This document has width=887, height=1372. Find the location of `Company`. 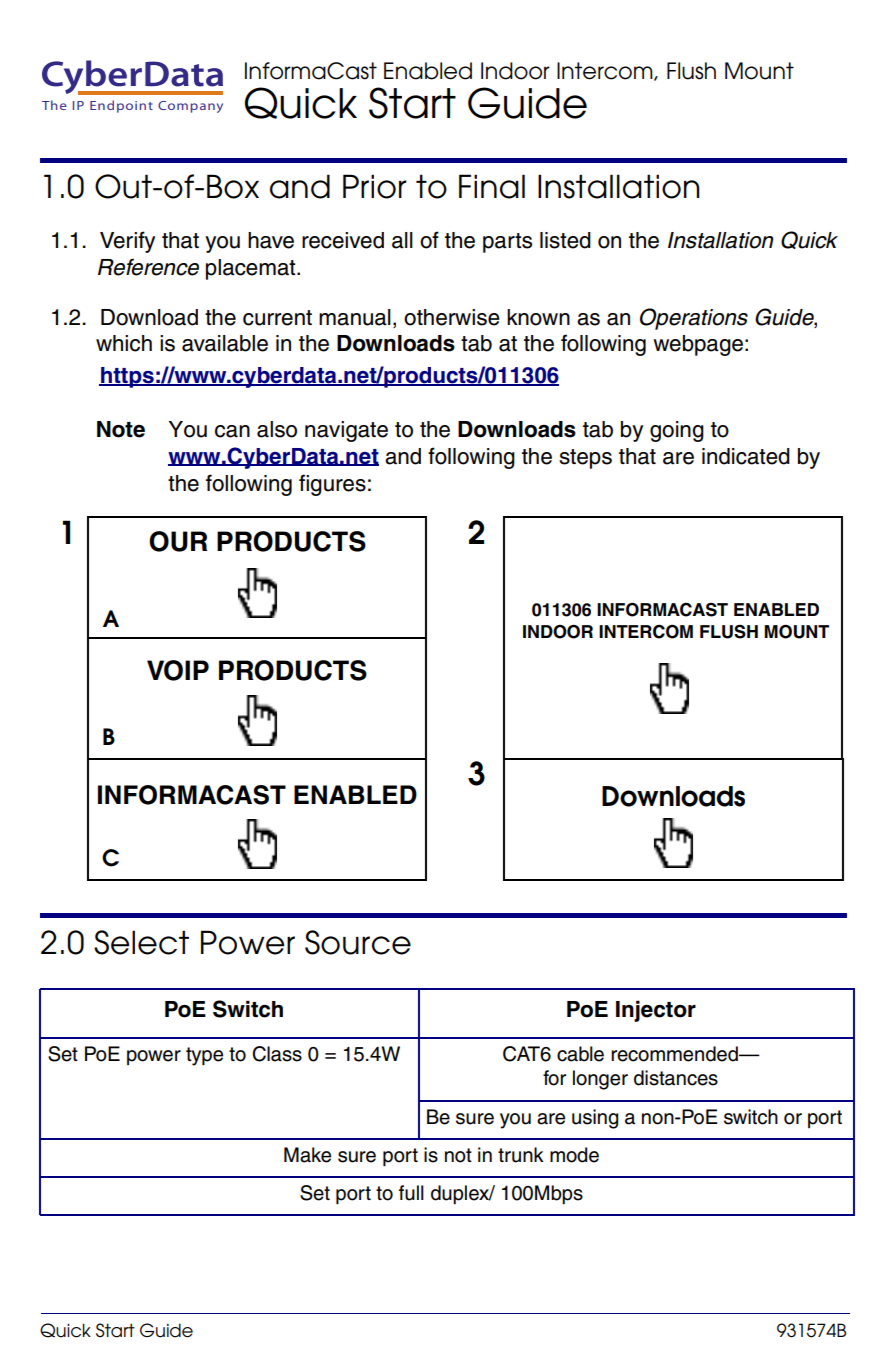

Company is located at coordinates (190, 107).
